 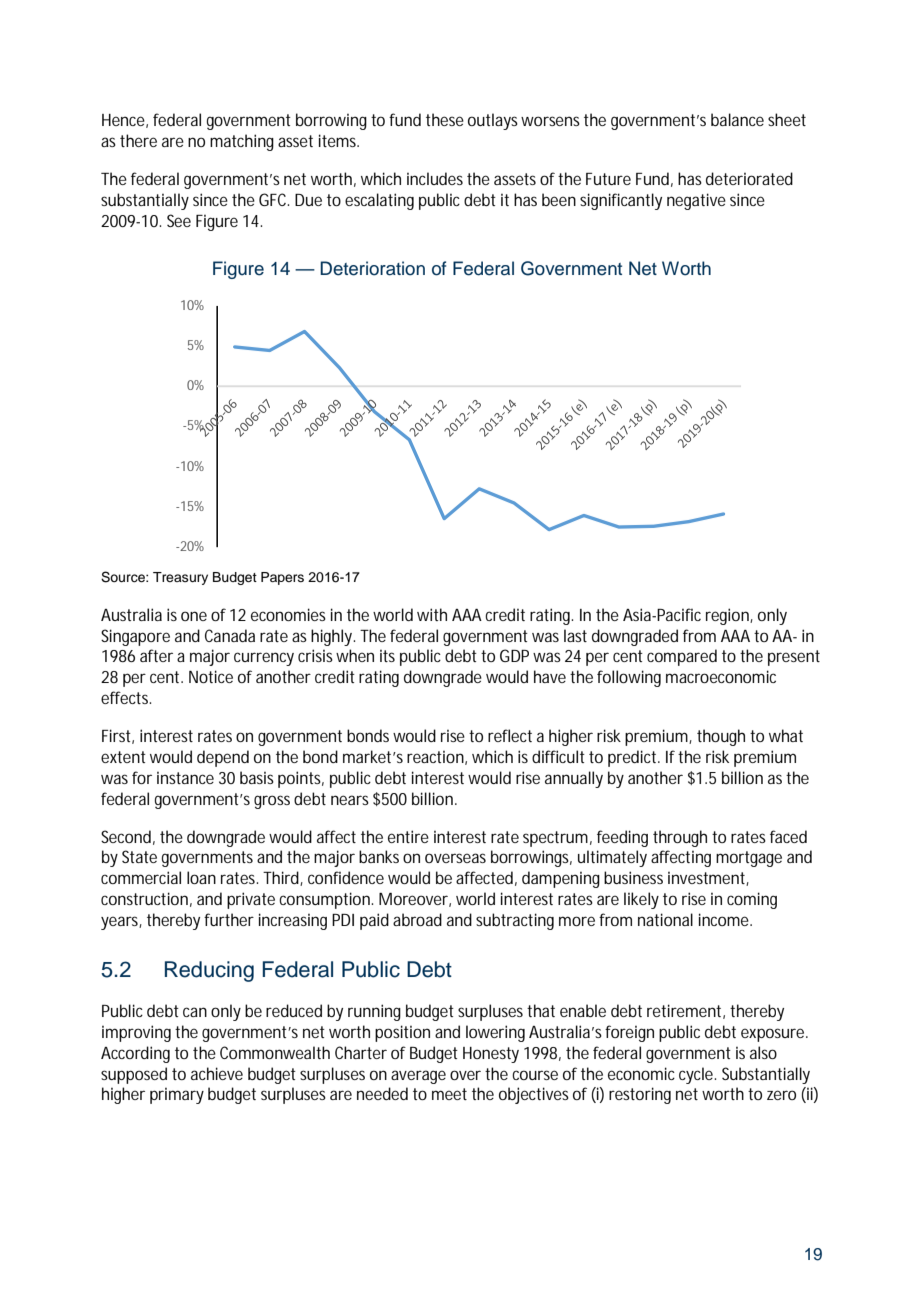 What do you see at coordinates (372, 268) in the page?
I see `Deterioration` at bounding box center [372, 268].
